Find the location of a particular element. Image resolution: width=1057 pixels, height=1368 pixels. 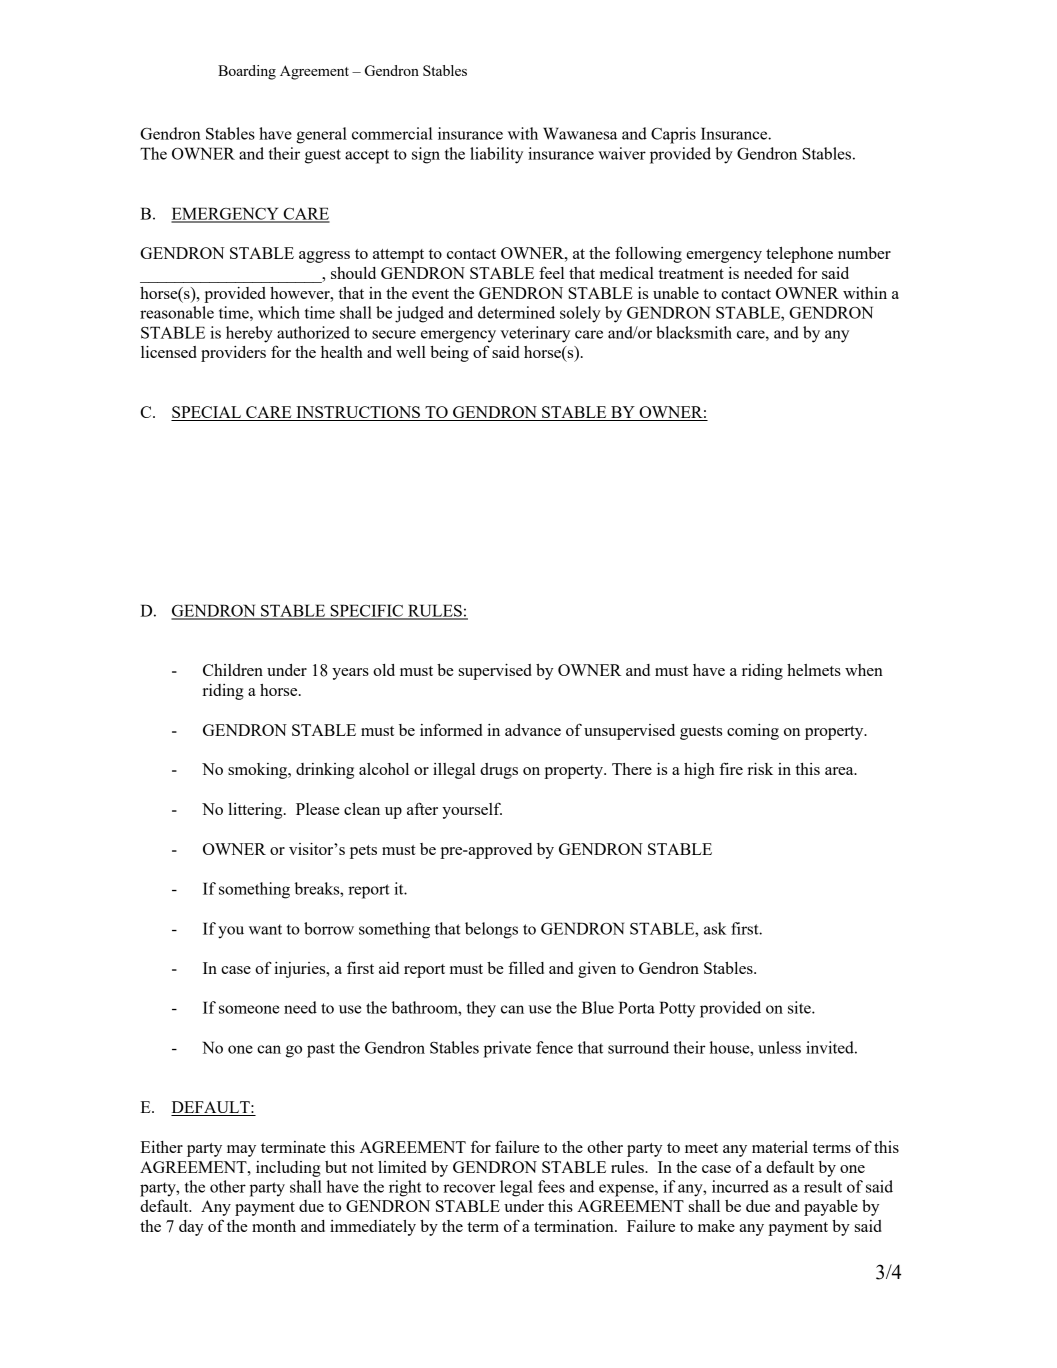

Boarding is located at coordinates (247, 72).
